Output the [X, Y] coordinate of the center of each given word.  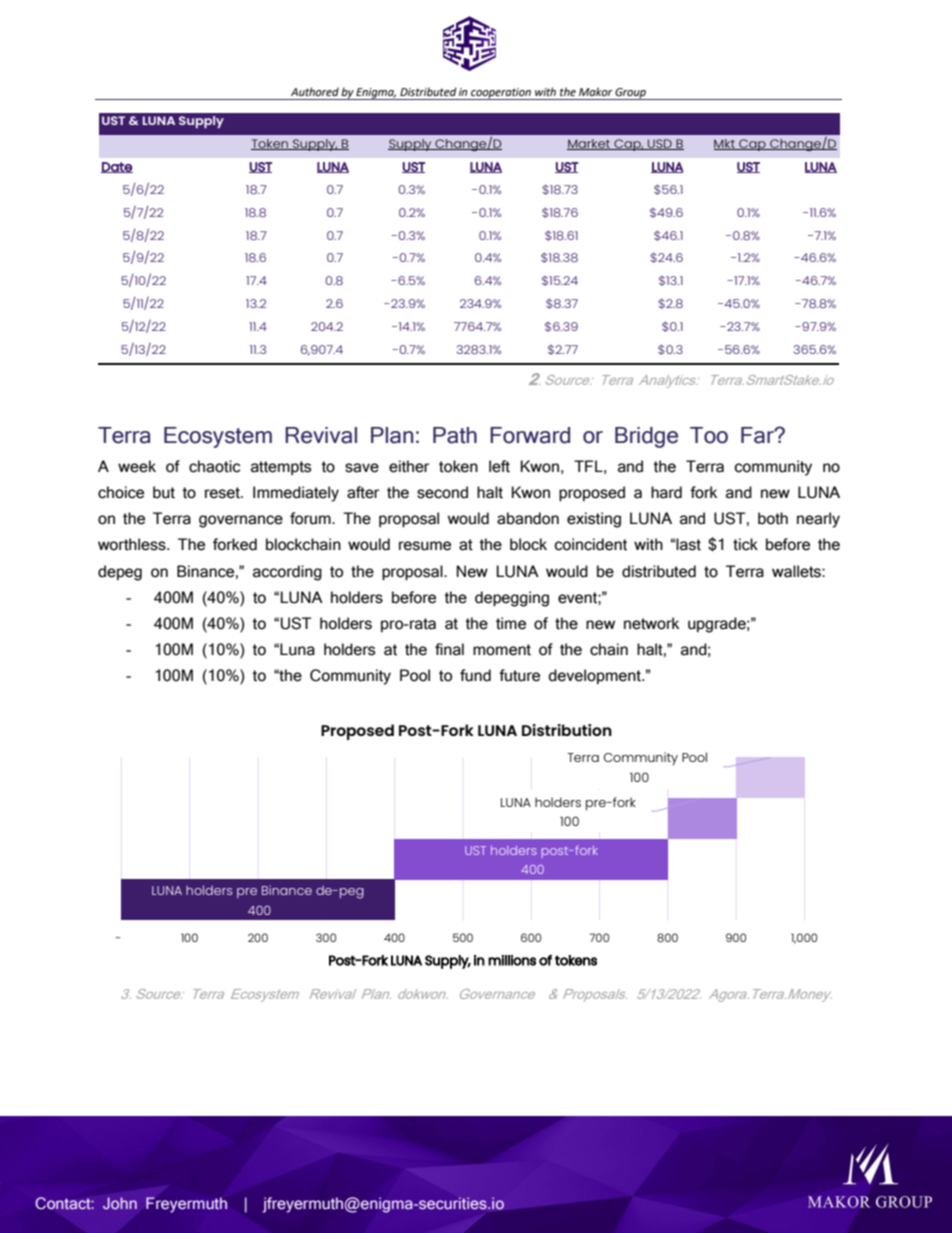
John [120, 1203]
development [595, 676]
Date [117, 167]
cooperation [501, 94]
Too [709, 435]
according [287, 573]
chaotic [214, 466]
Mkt [725, 144]
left [499, 466]
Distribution [567, 730]
